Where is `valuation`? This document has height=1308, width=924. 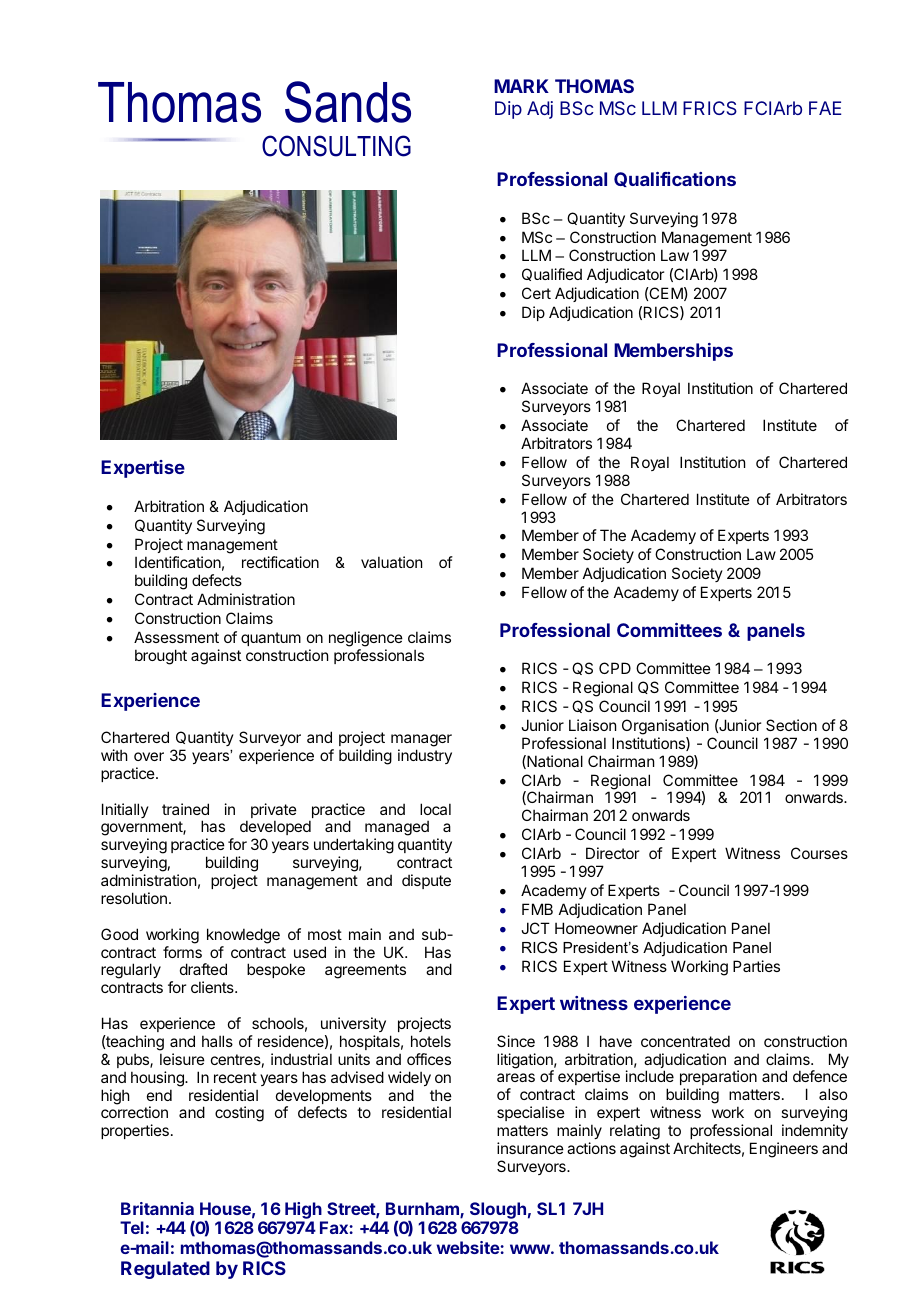
valuation is located at coordinates (391, 562).
